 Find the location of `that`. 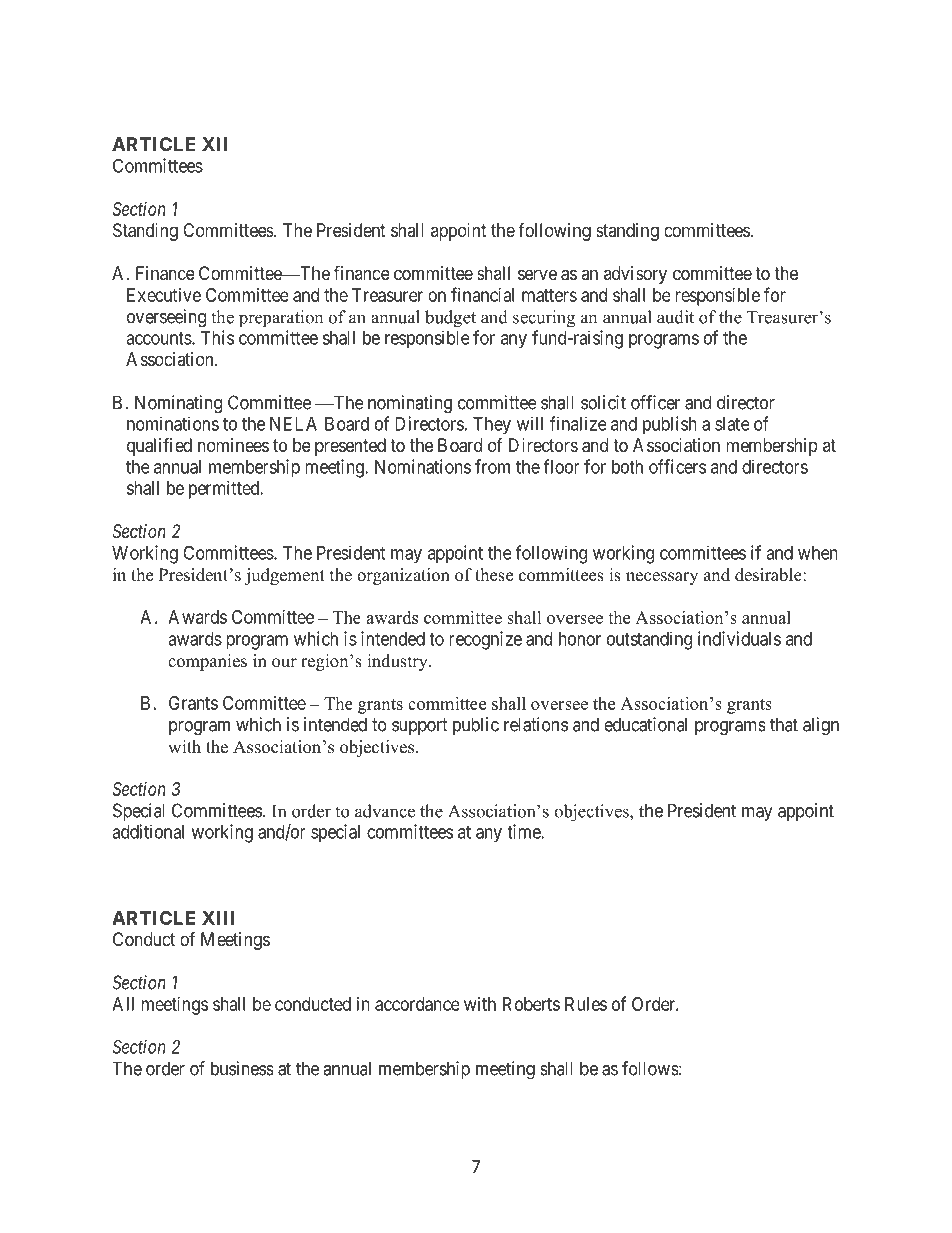

that is located at coordinates (784, 724).
